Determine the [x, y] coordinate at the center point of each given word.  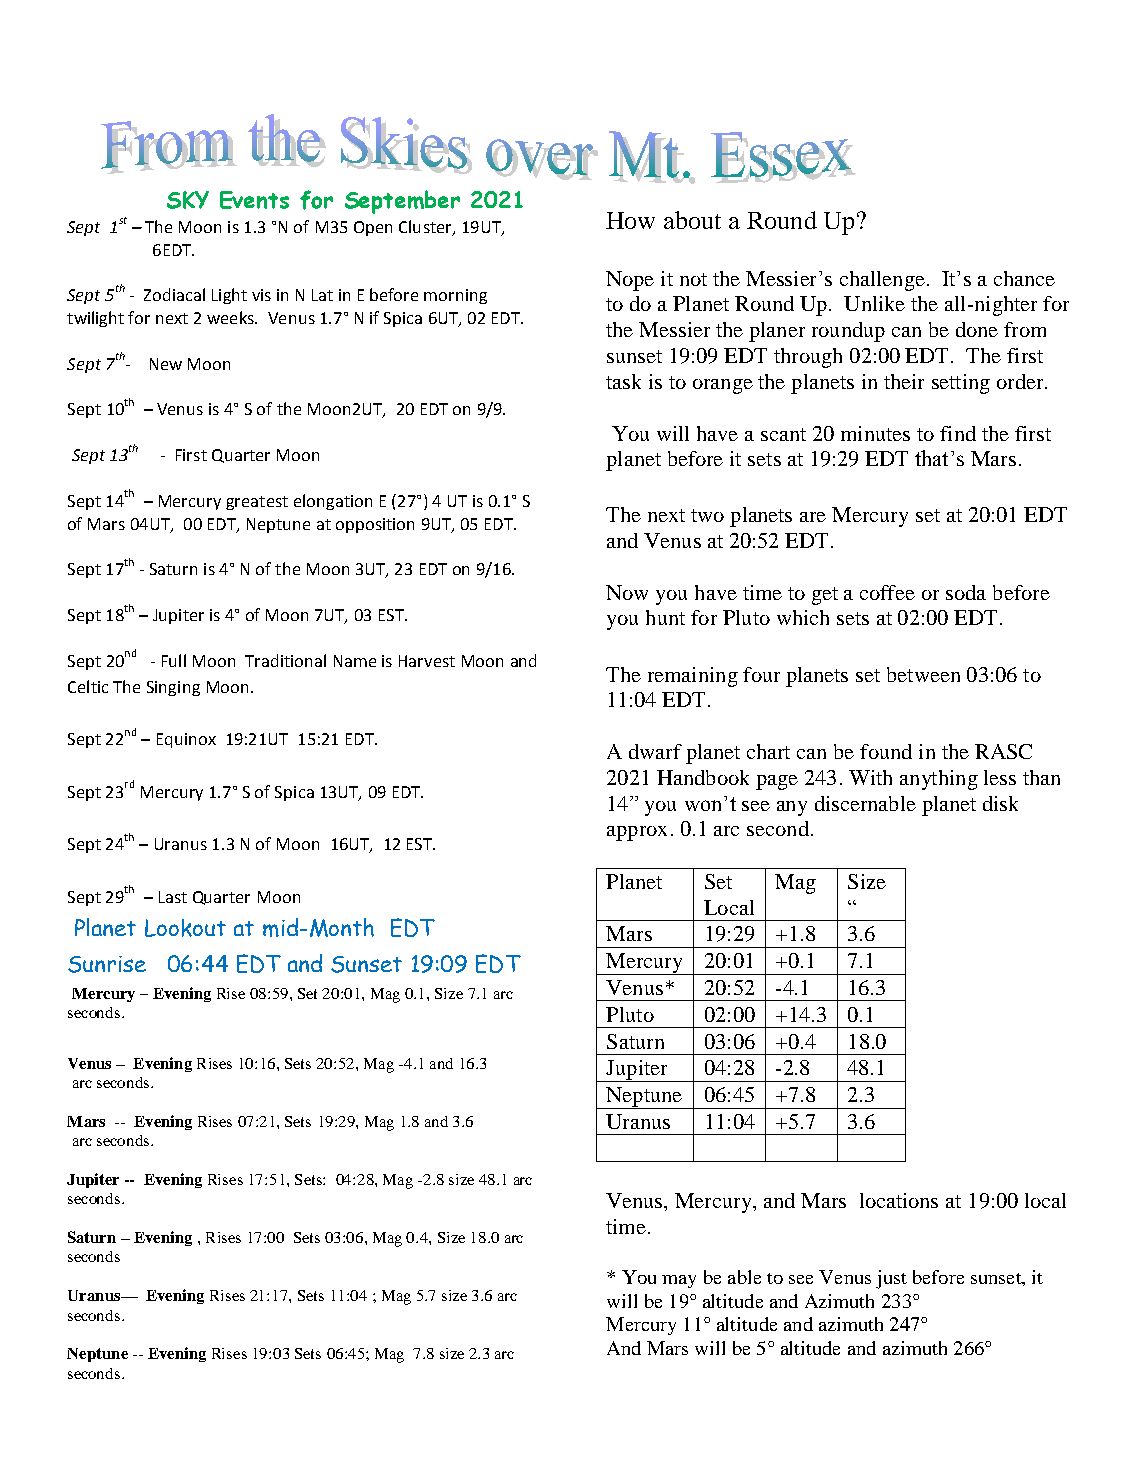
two [707, 515]
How [630, 220]
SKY [188, 200]
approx [637, 833]
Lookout [185, 928]
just [891, 1279]
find [958, 433]
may [679, 1281]
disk [1000, 803]
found [886, 751]
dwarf [655, 751]
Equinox [186, 740]
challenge [882, 281]
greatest [257, 503]
